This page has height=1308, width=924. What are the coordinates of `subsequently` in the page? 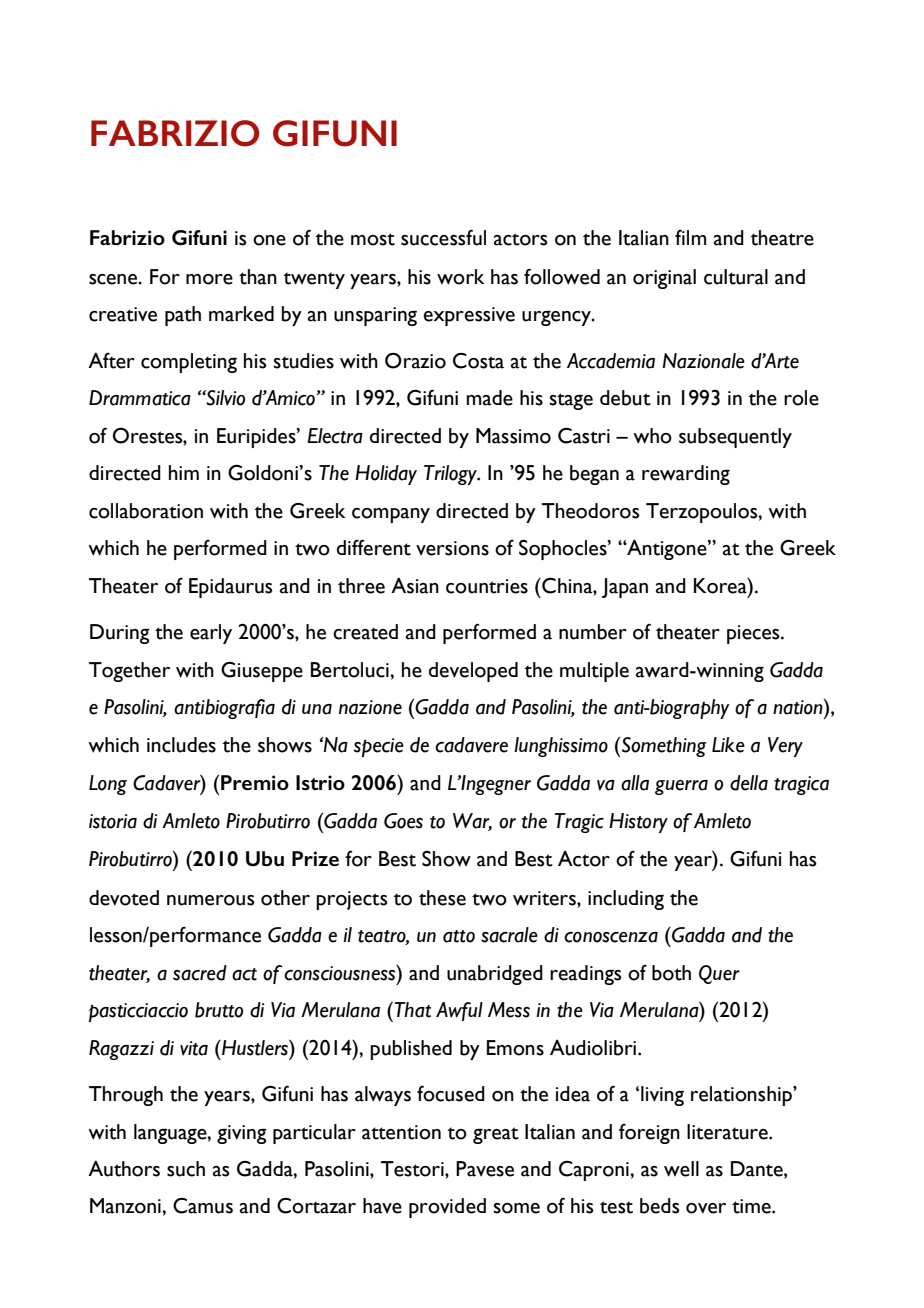 It's located at (735, 438).
